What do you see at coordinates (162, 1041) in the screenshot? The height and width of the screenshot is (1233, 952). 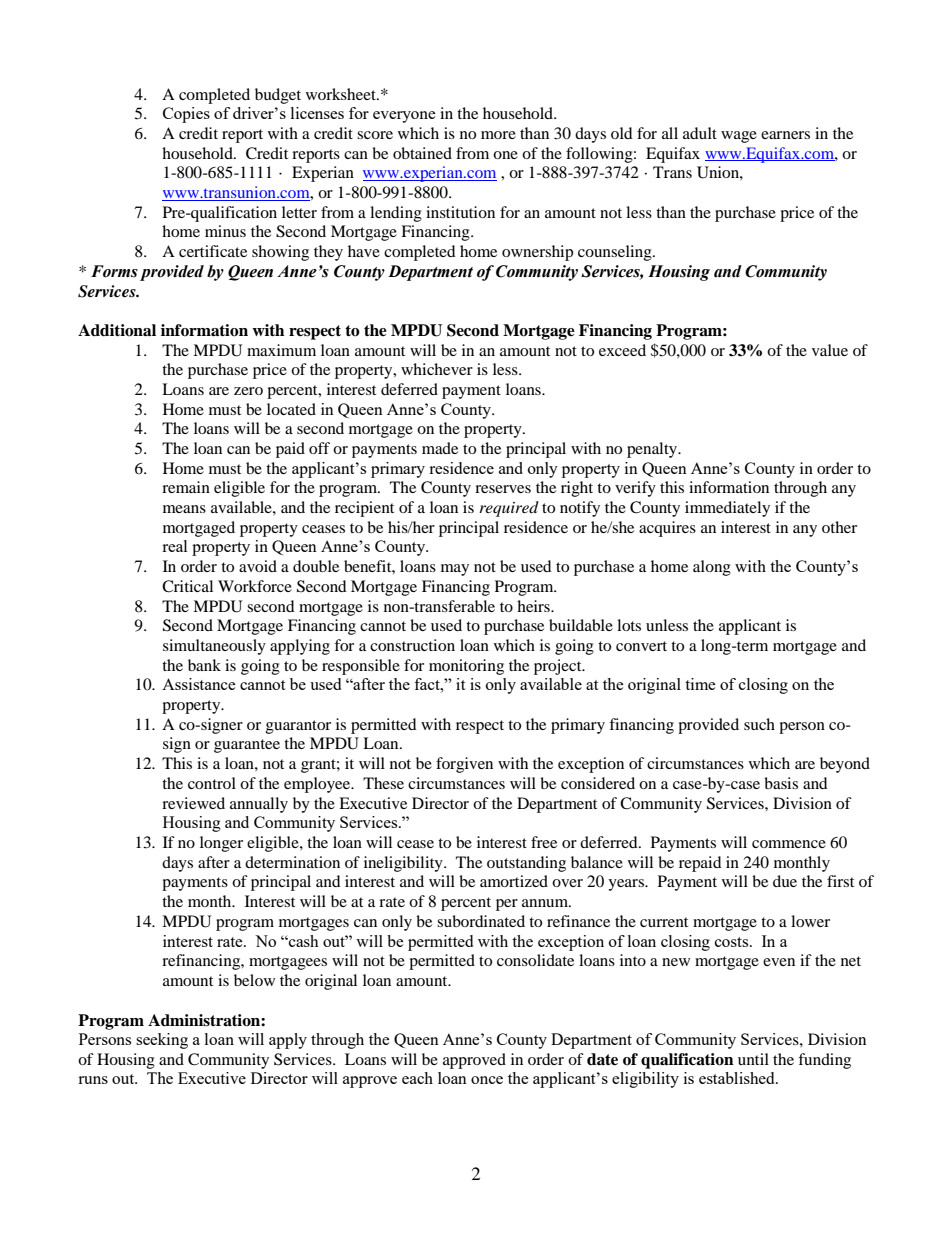 I see `seeking` at bounding box center [162, 1041].
